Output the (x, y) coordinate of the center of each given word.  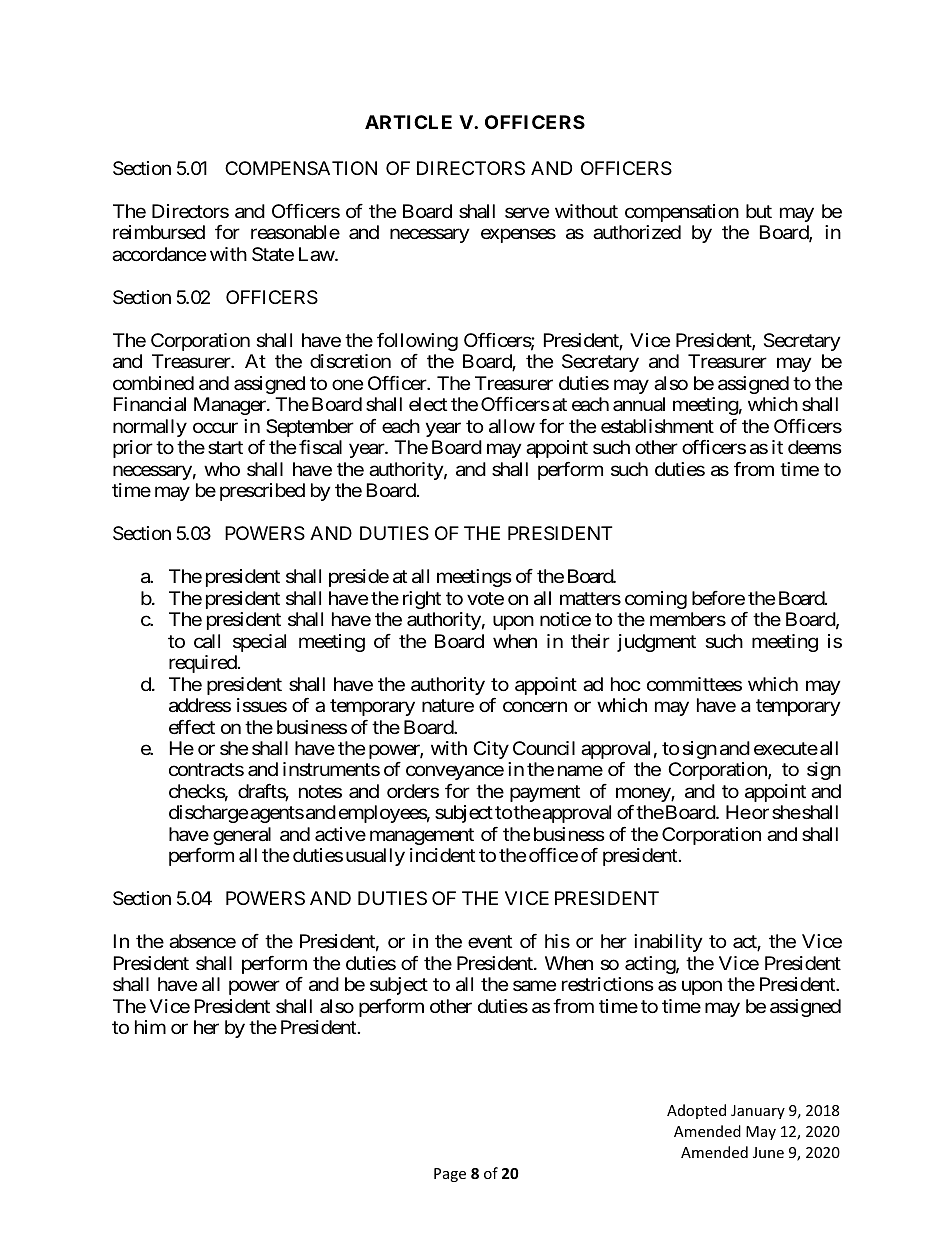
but (759, 211)
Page (450, 1175)
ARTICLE (408, 122)
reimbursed (159, 232)
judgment (656, 643)
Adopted (696, 1111)
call (207, 641)
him (150, 1027)
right (422, 600)
